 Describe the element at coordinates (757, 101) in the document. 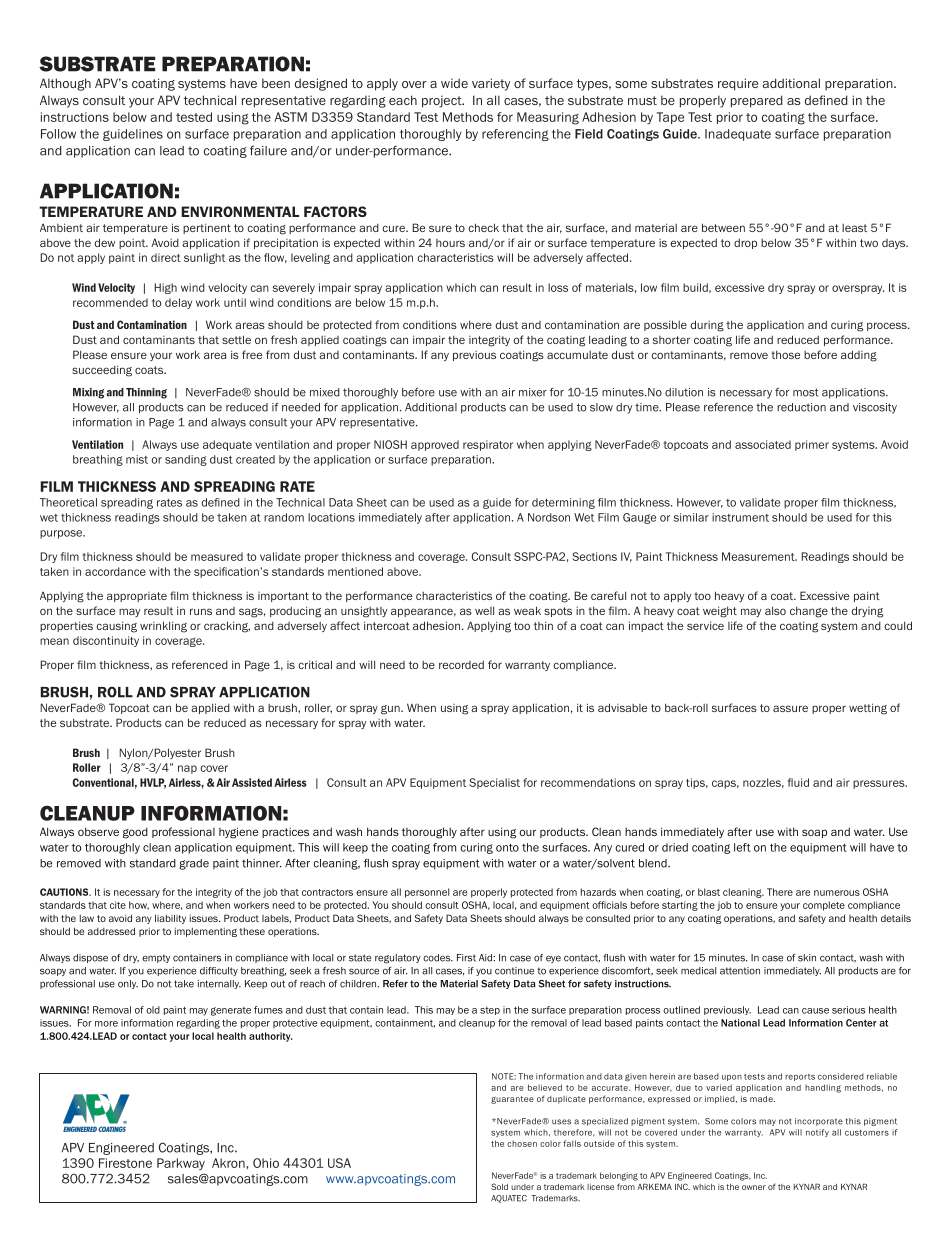

I see `prepared` at that location.
